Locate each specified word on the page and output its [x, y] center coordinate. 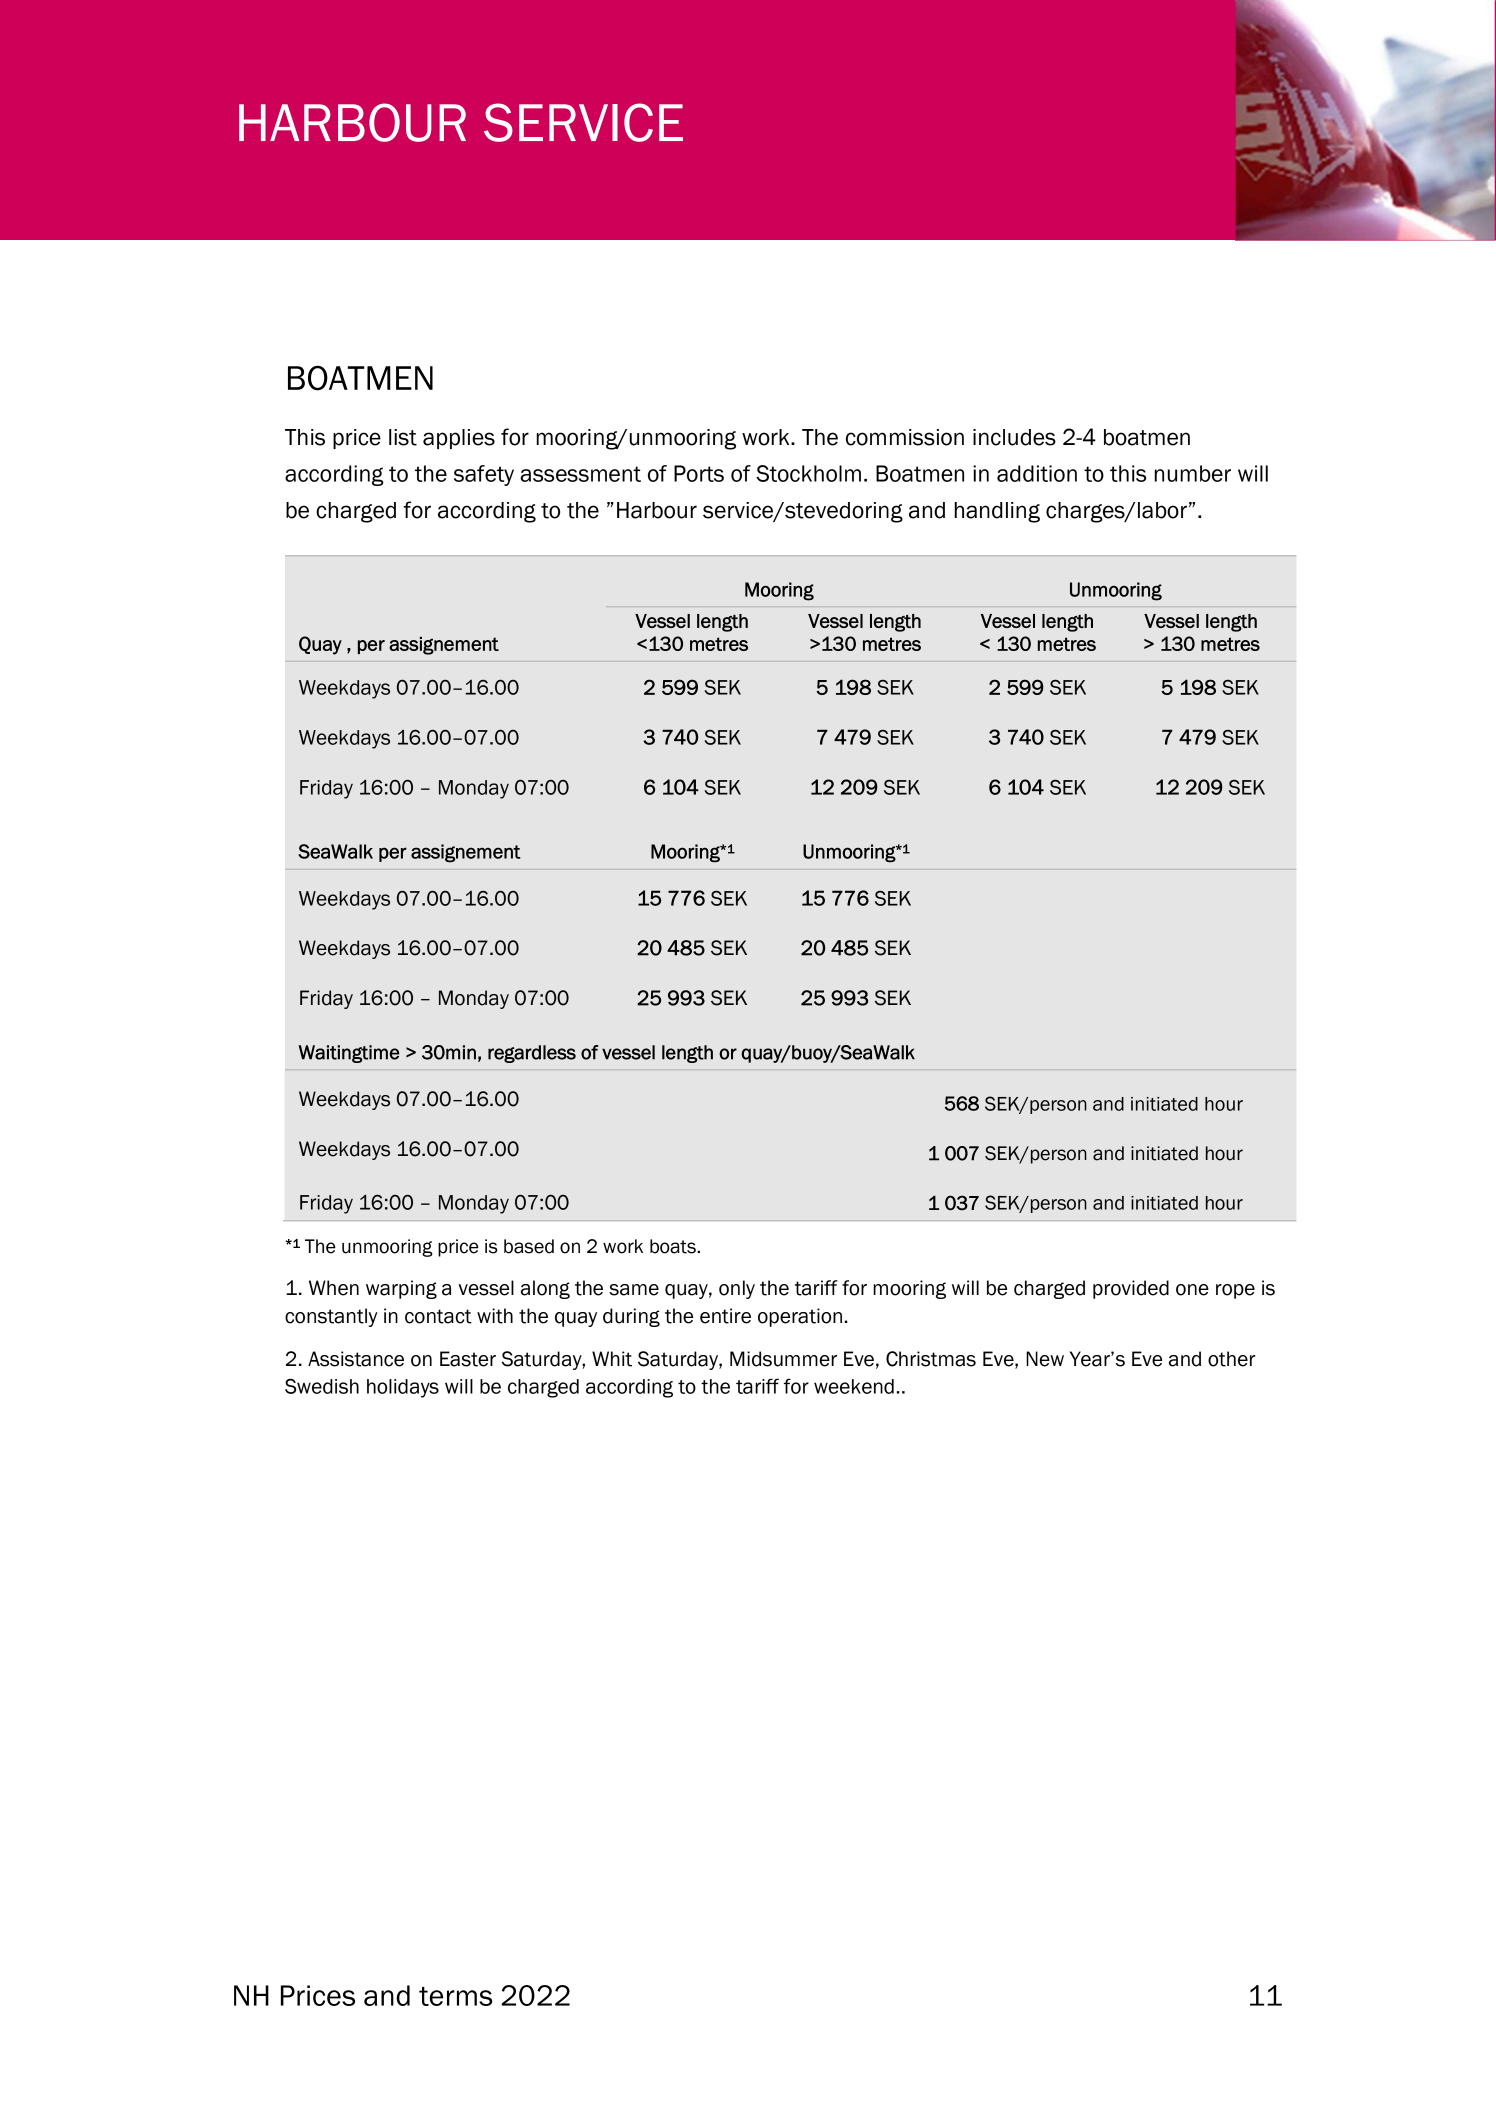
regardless [532, 1054]
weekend [854, 1386]
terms [455, 1996]
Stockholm [808, 473]
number [1192, 473]
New [1045, 1359]
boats [674, 1246]
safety [484, 475]
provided [1131, 1289]
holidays [403, 1388]
